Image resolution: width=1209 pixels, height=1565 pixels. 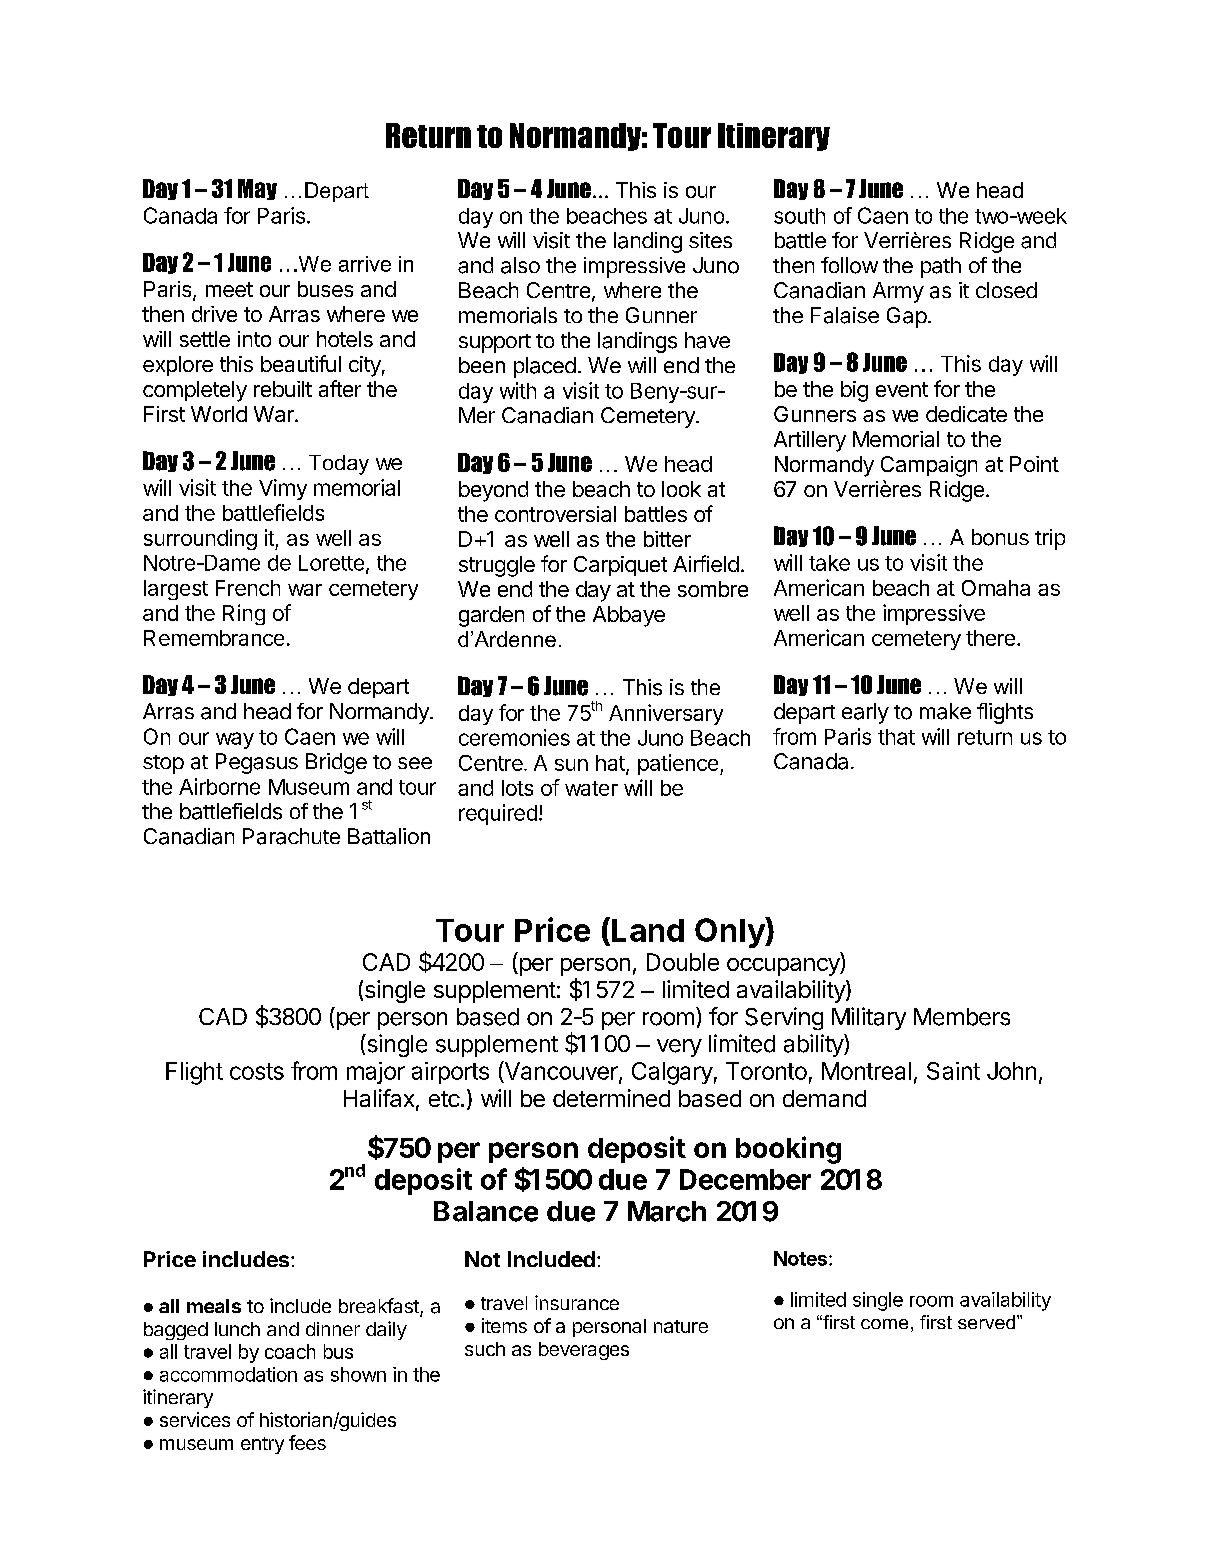 What do you see at coordinates (591, 788) in the document?
I see `water` at bounding box center [591, 788].
